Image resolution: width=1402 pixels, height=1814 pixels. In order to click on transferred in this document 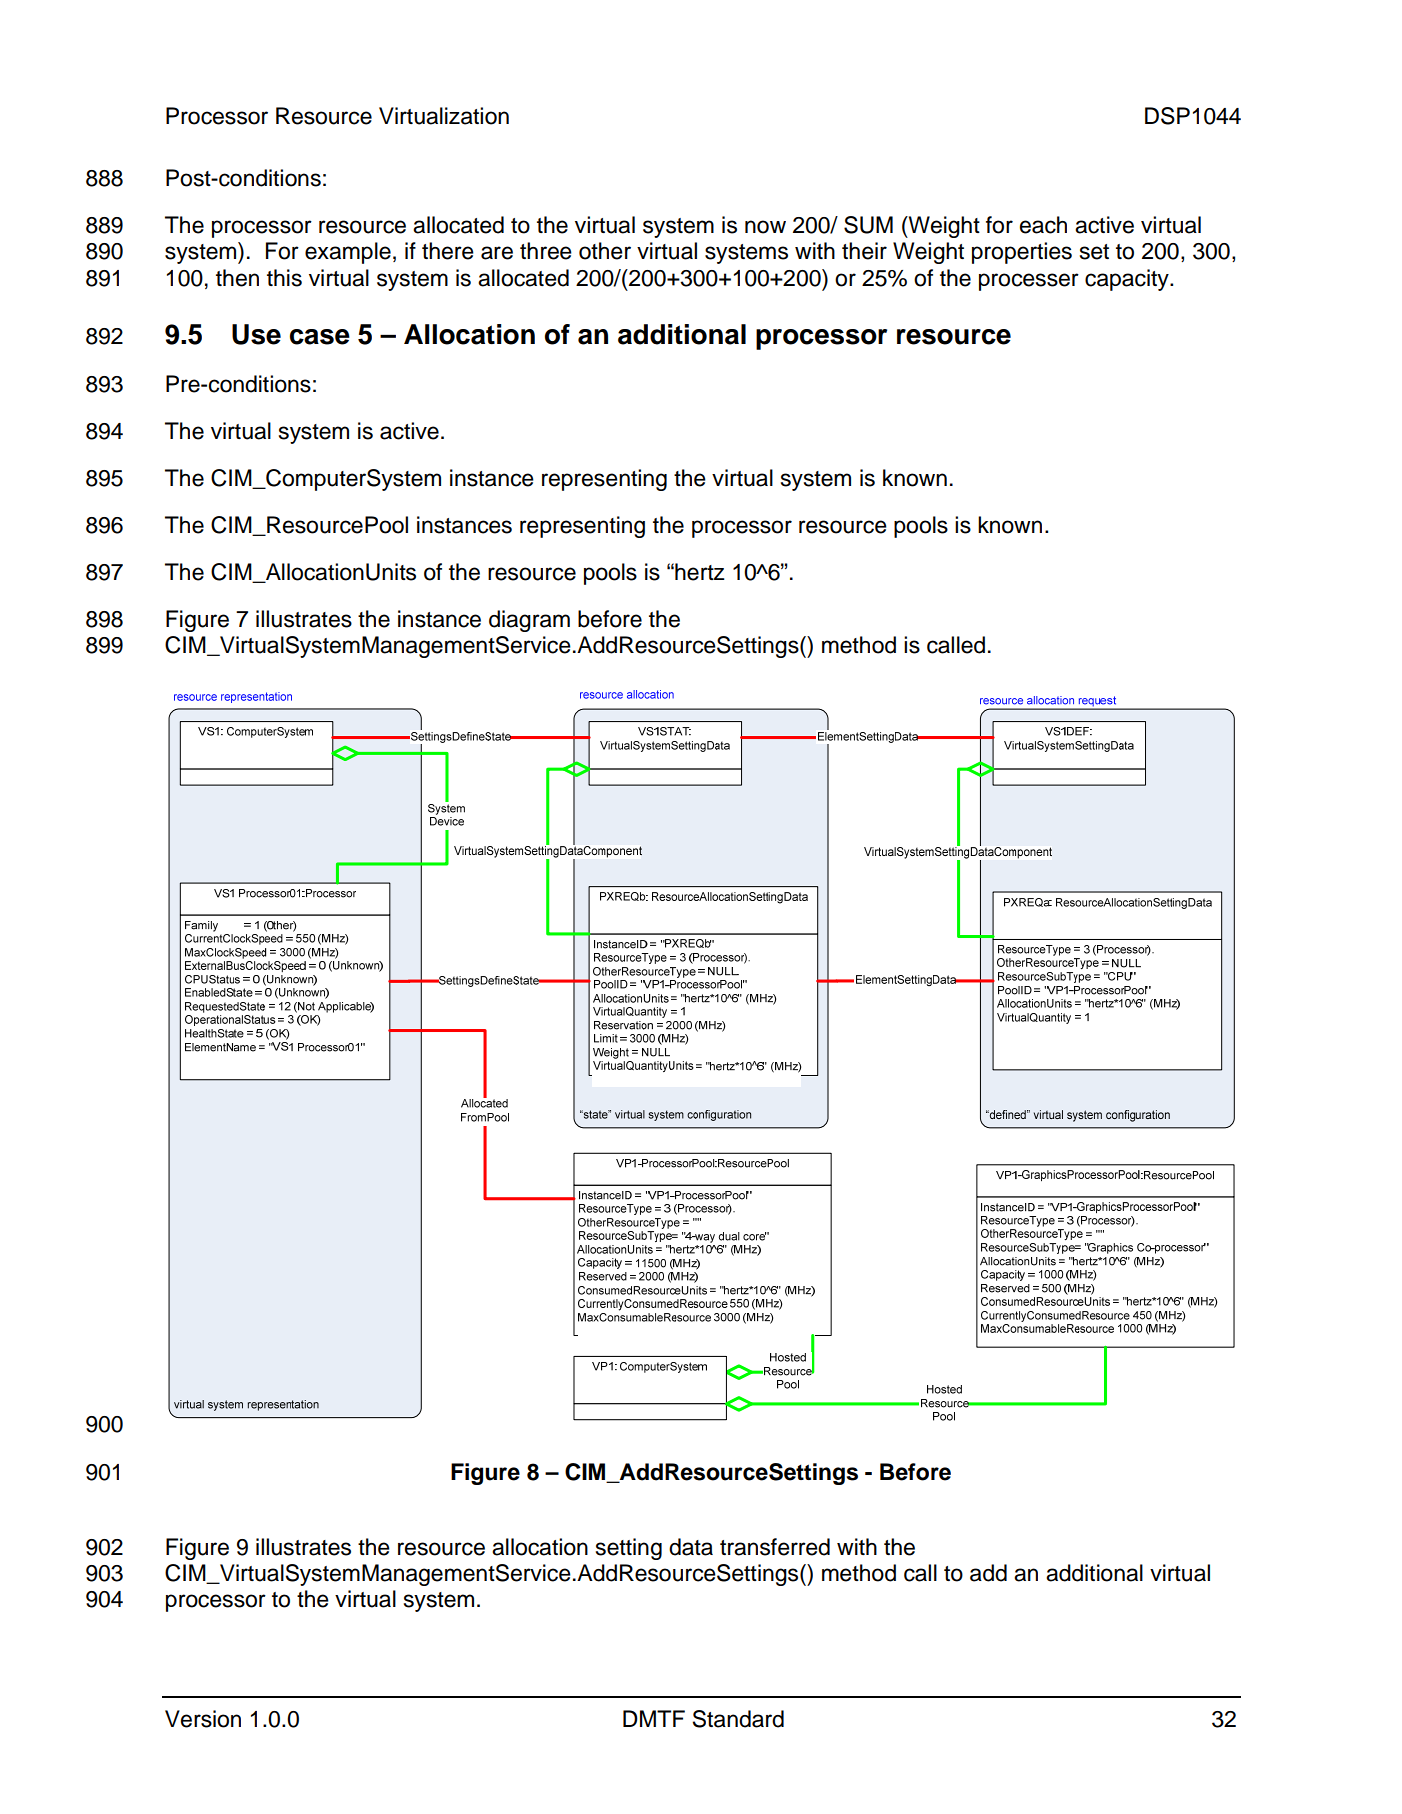, I will do `click(775, 1547)`.
